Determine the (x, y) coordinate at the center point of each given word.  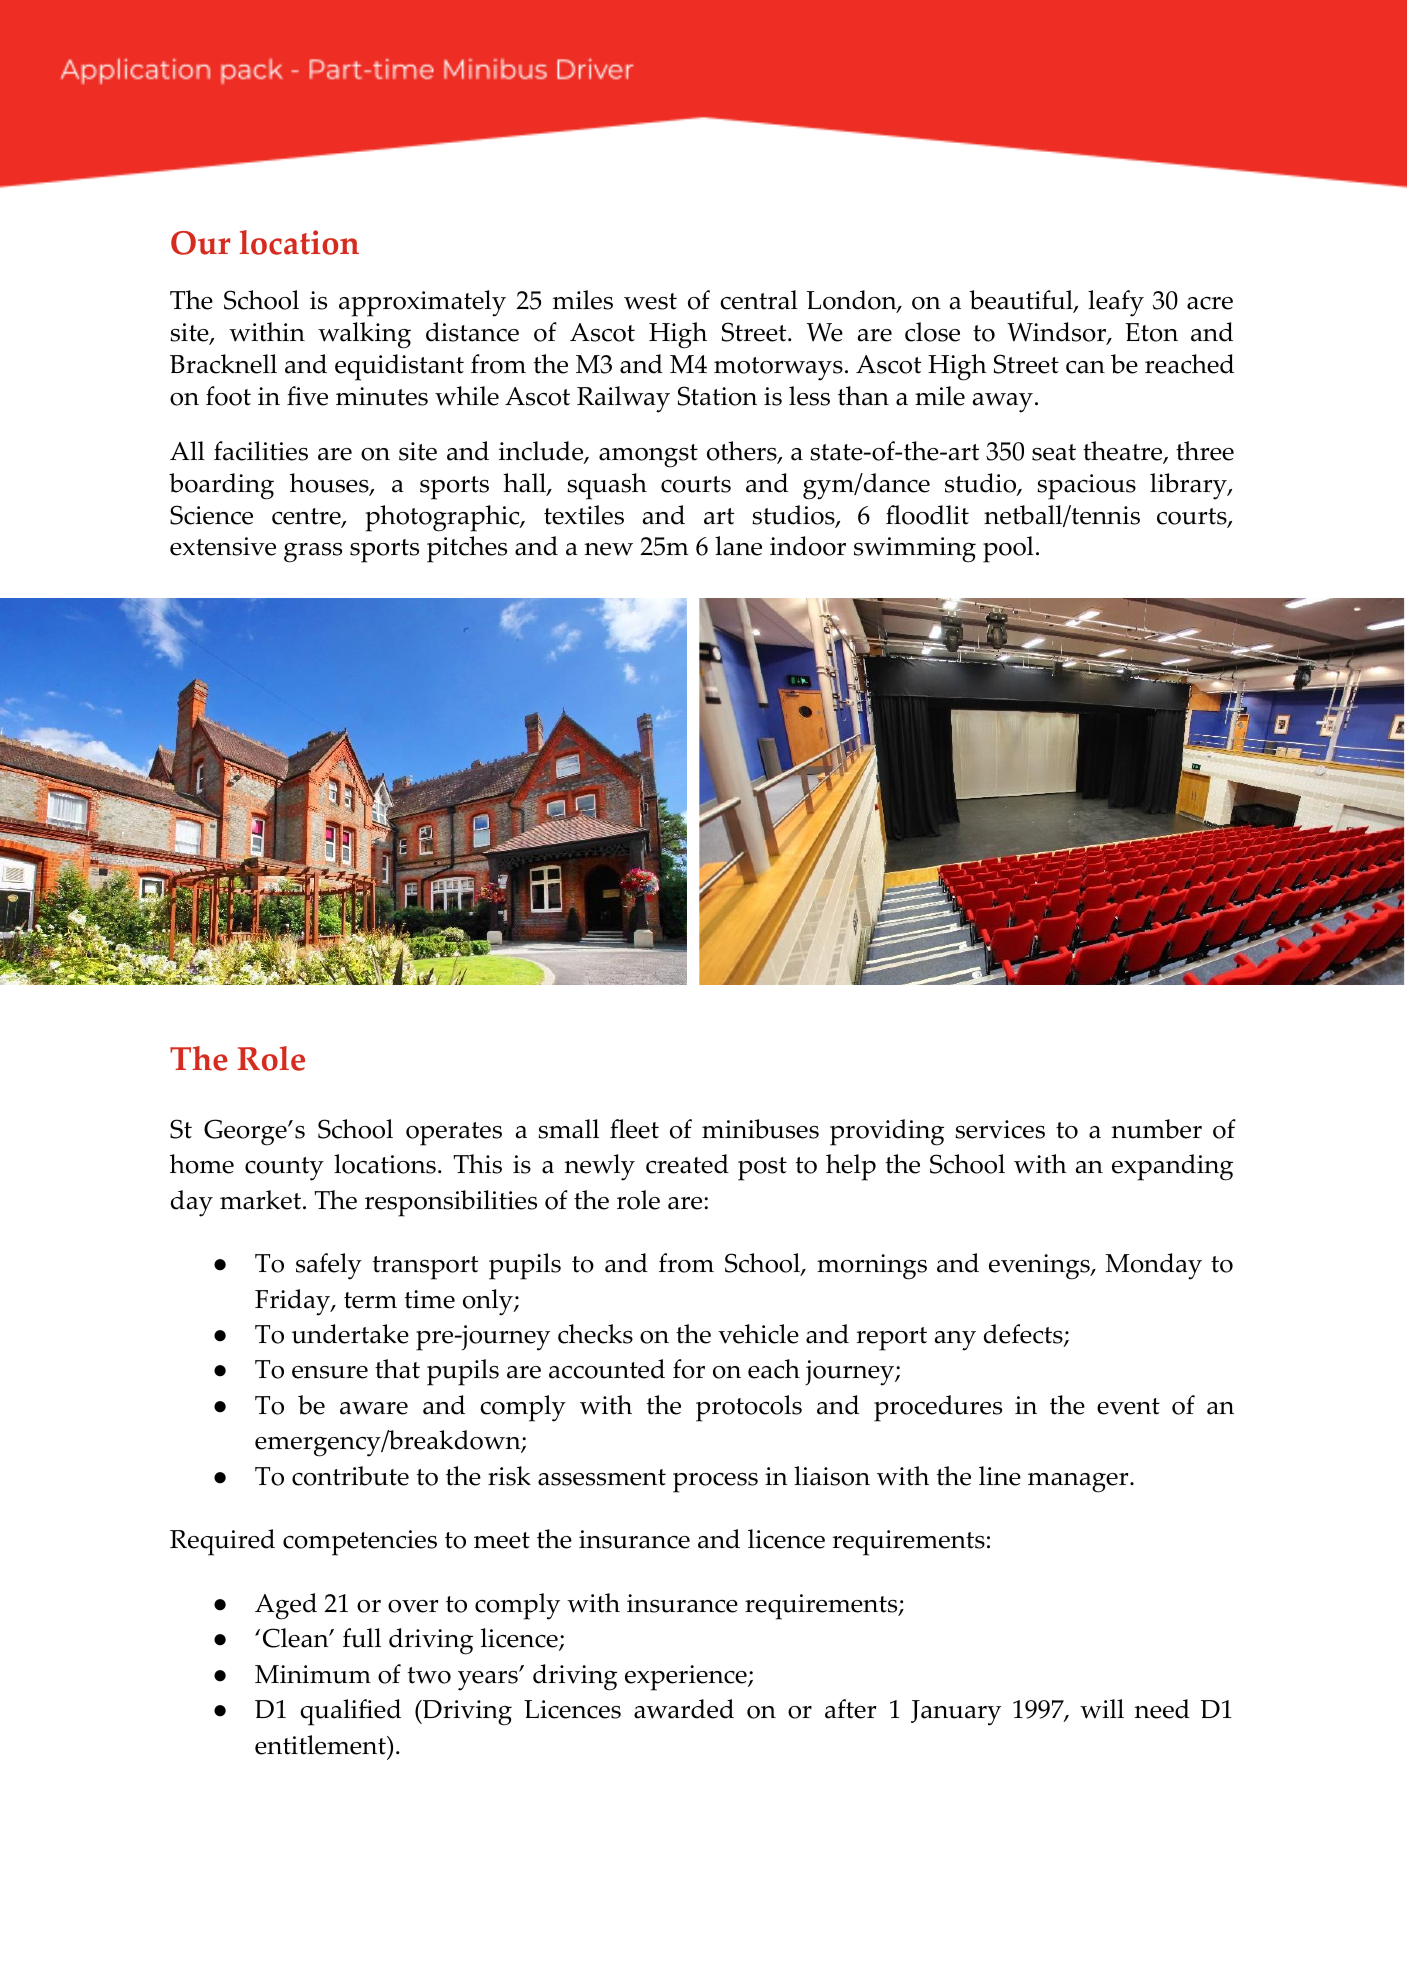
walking (364, 335)
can (1085, 367)
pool (1008, 549)
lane (738, 546)
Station (717, 396)
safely (329, 1266)
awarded (684, 1709)
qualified (350, 1712)
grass (313, 553)
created (687, 1164)
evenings (1040, 1267)
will (1102, 1709)
